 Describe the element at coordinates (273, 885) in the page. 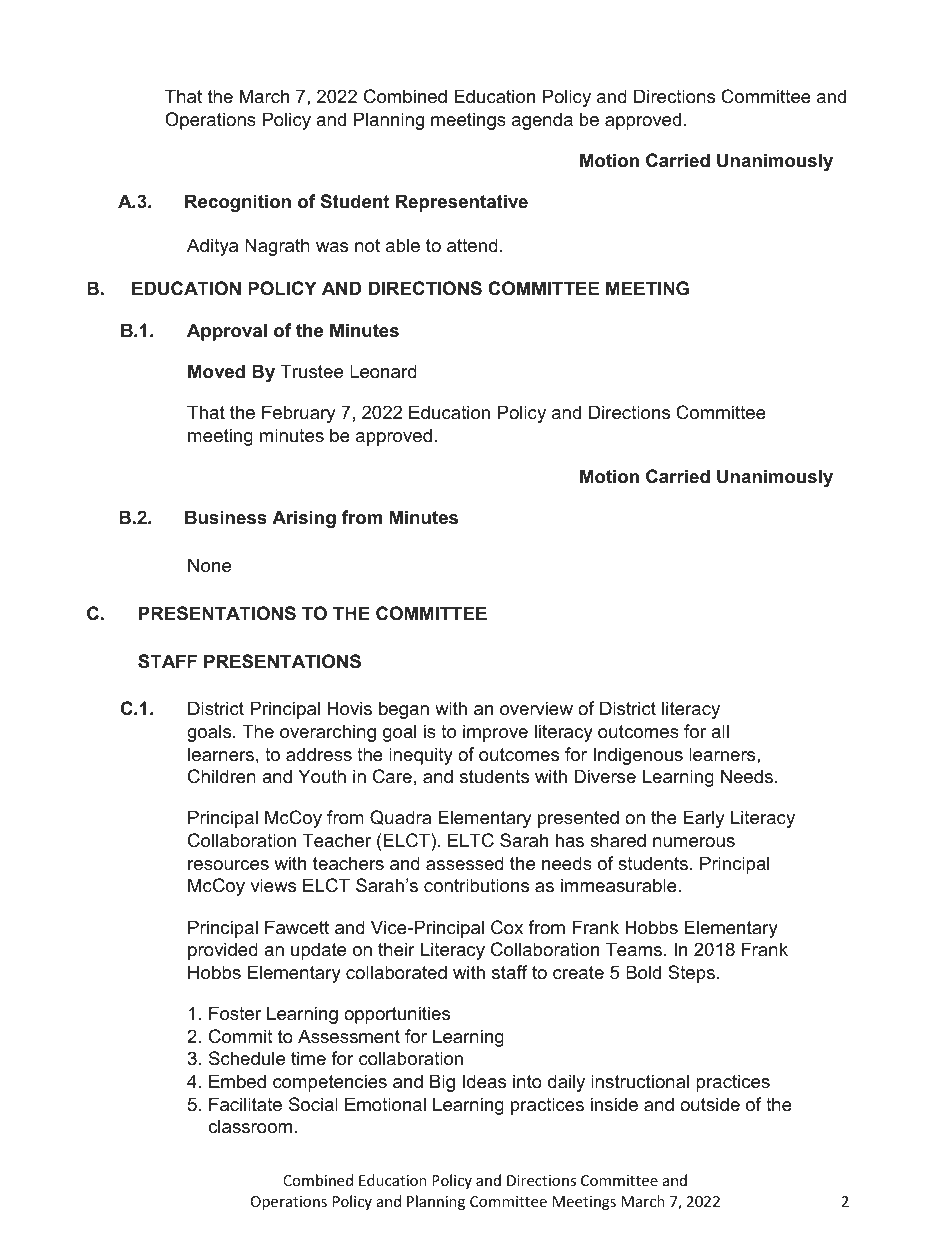

I see `views` at that location.
